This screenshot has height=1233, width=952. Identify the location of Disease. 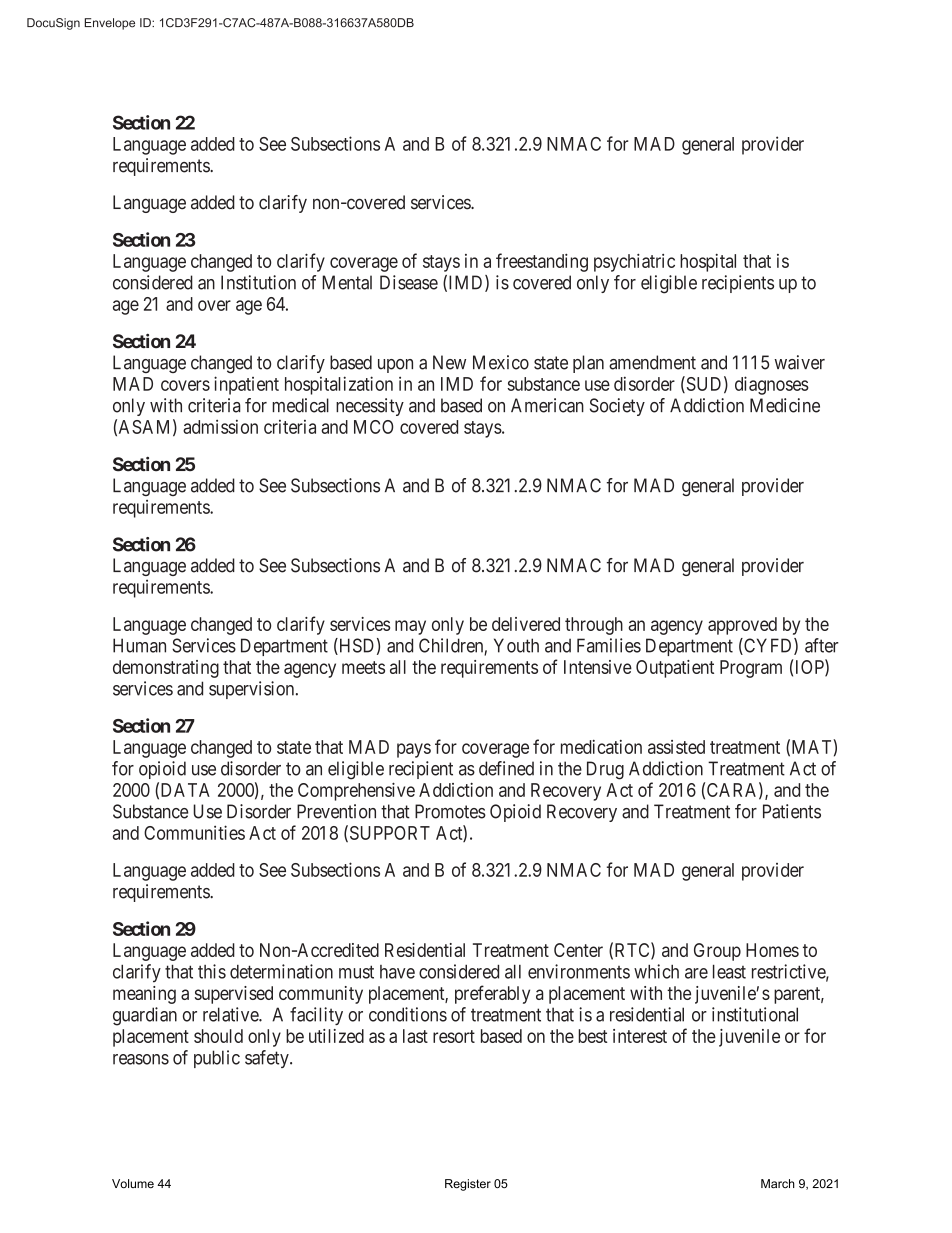
(409, 282).
